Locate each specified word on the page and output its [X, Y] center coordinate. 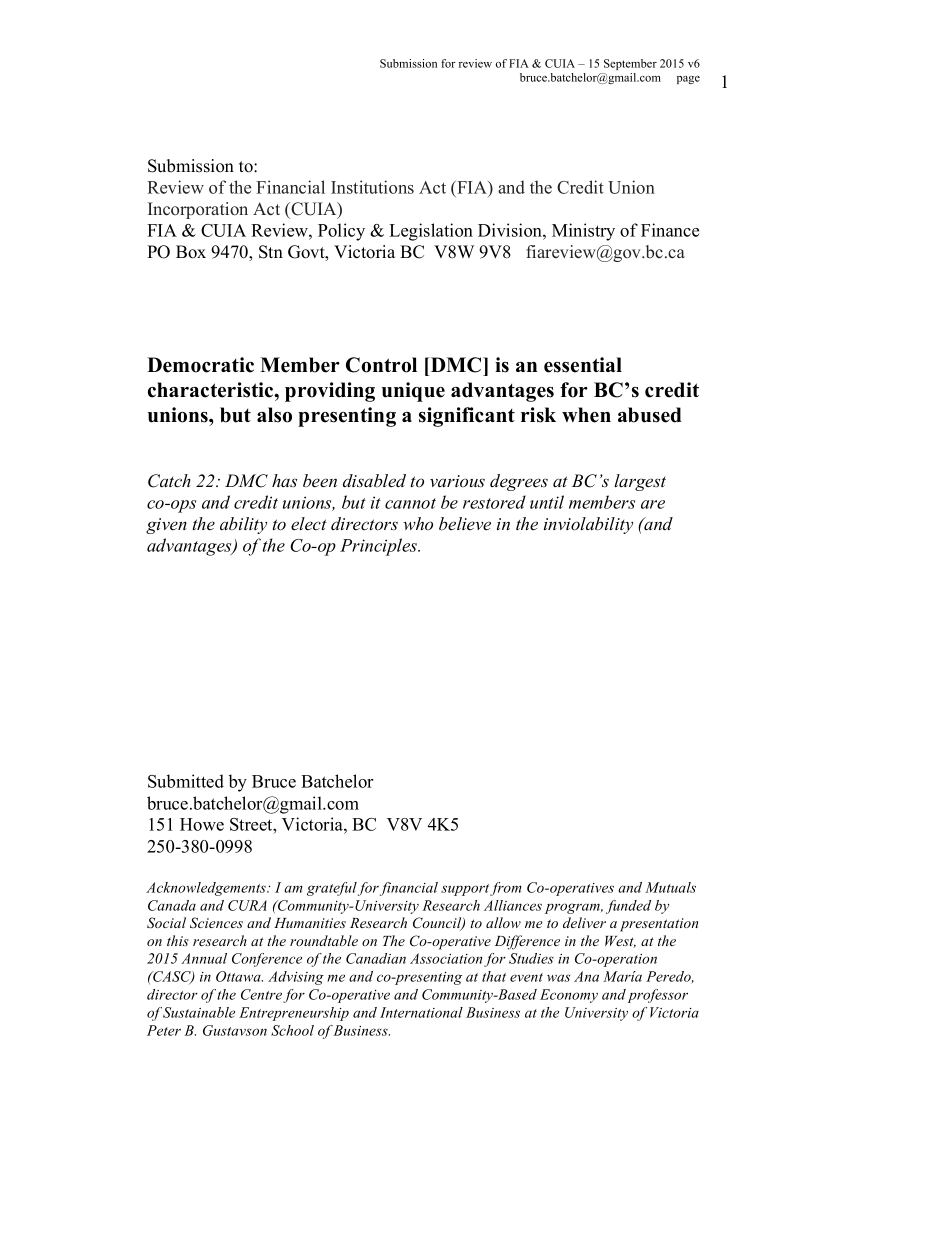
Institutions [372, 187]
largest [640, 482]
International [421, 1012]
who [418, 523]
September [630, 64]
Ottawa [239, 976]
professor [658, 996]
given [166, 526]
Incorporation [198, 210]
